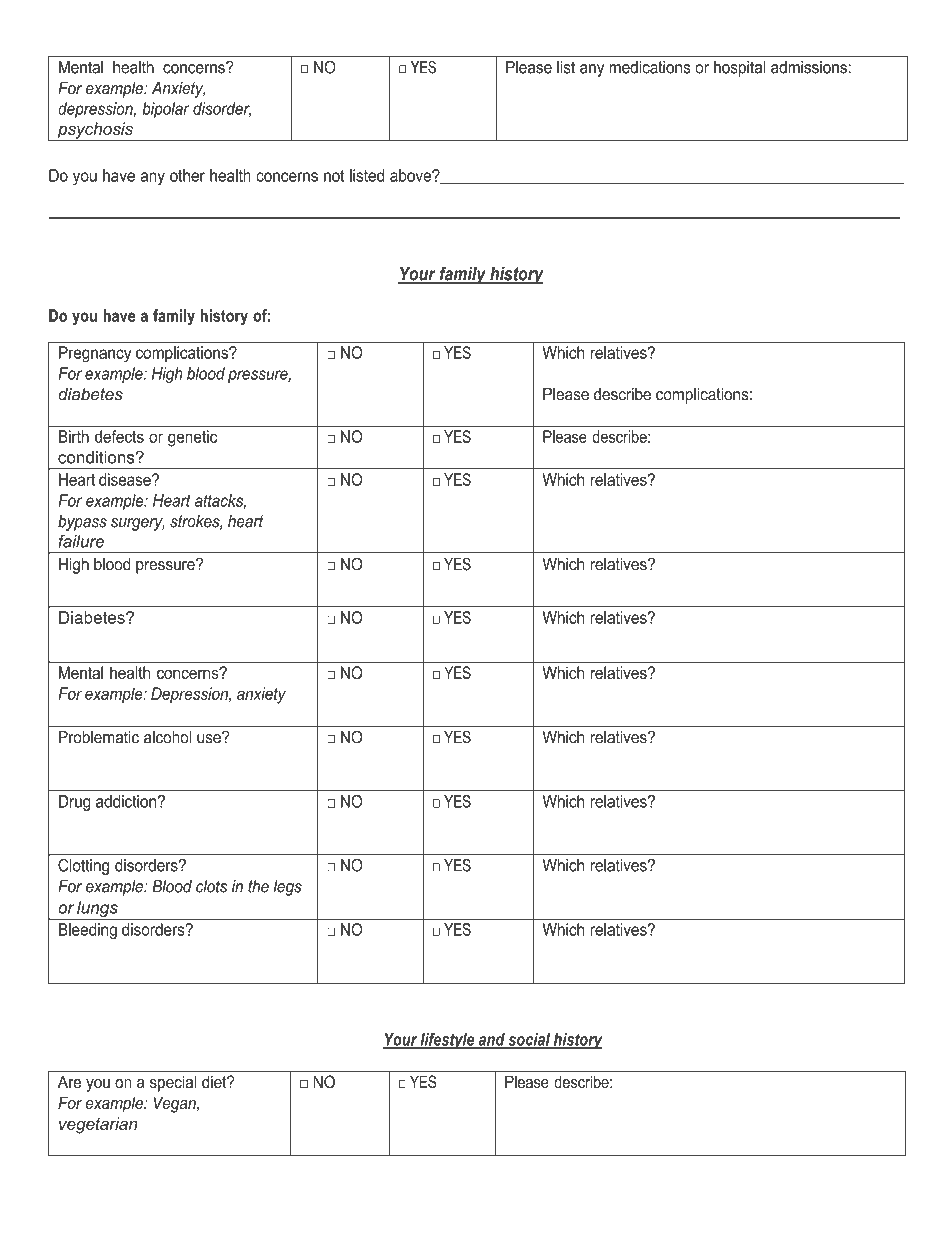 Image resolution: width=952 pixels, height=1233 pixels. Describe the element at coordinates (334, 176) in the screenshot. I see `not` at that location.
